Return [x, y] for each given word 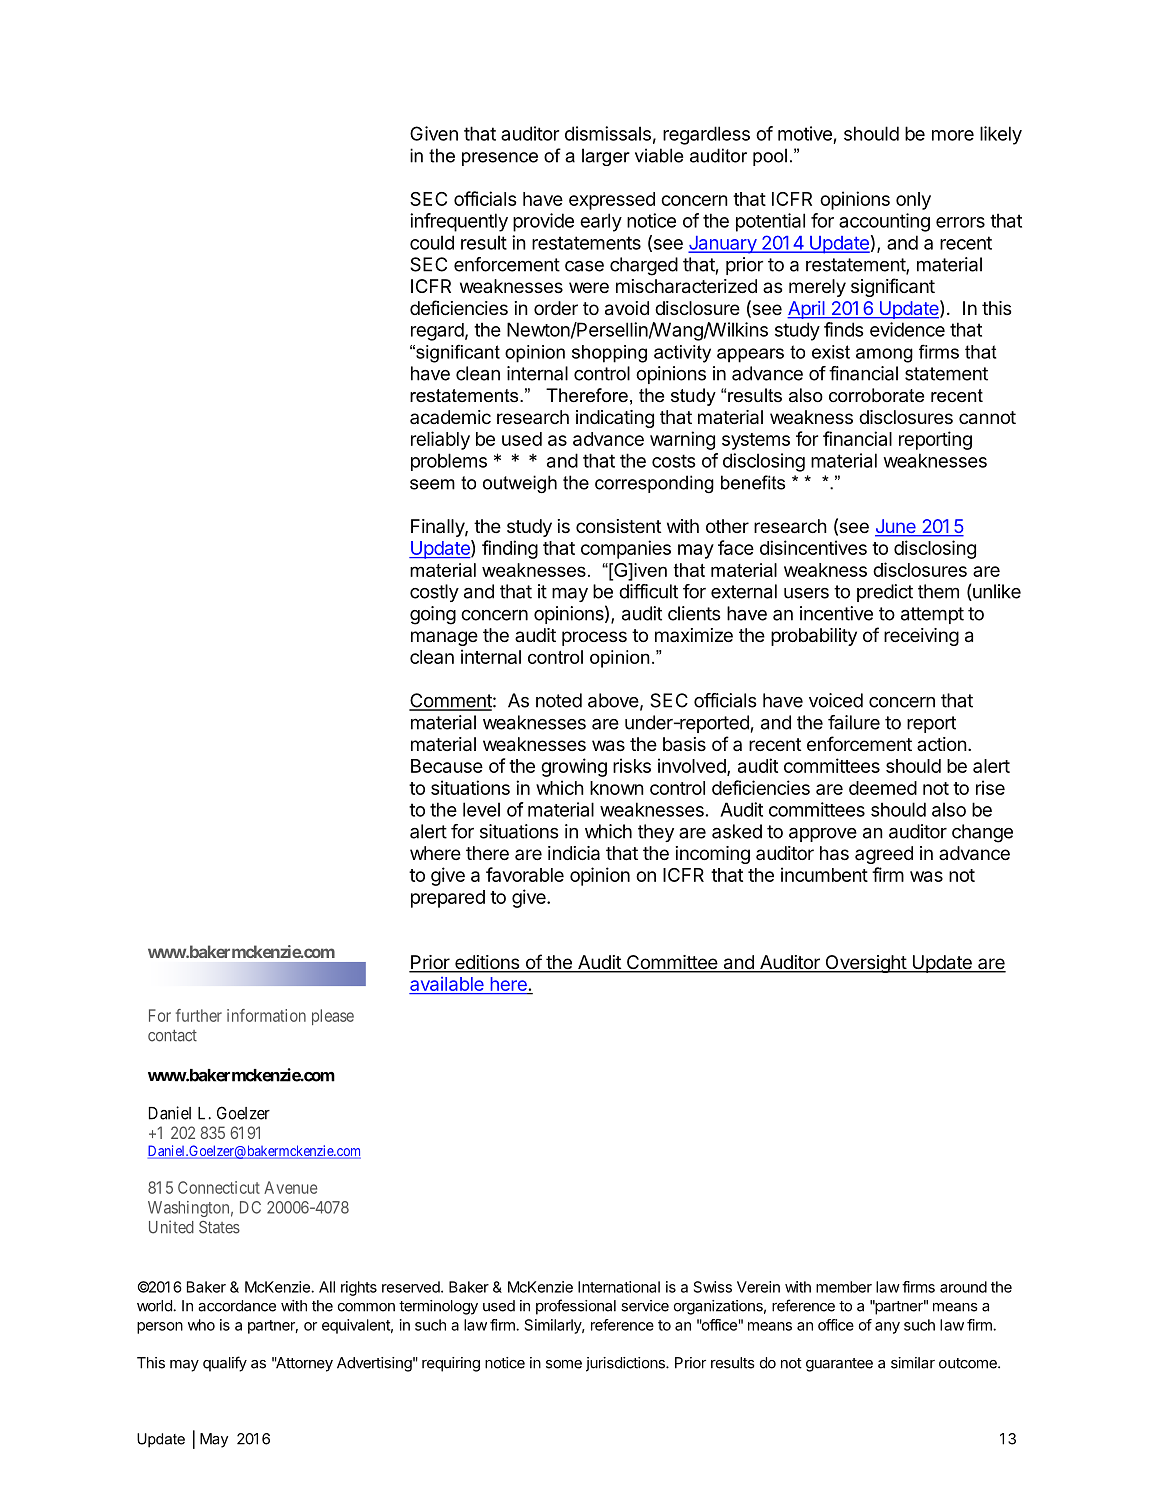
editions [487, 963]
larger [606, 157]
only [913, 201]
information [266, 1015]
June [896, 527]
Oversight [865, 964]
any [887, 1328]
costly [434, 593]
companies [626, 549]
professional [576, 1307]
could [432, 242]
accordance [237, 1306]
